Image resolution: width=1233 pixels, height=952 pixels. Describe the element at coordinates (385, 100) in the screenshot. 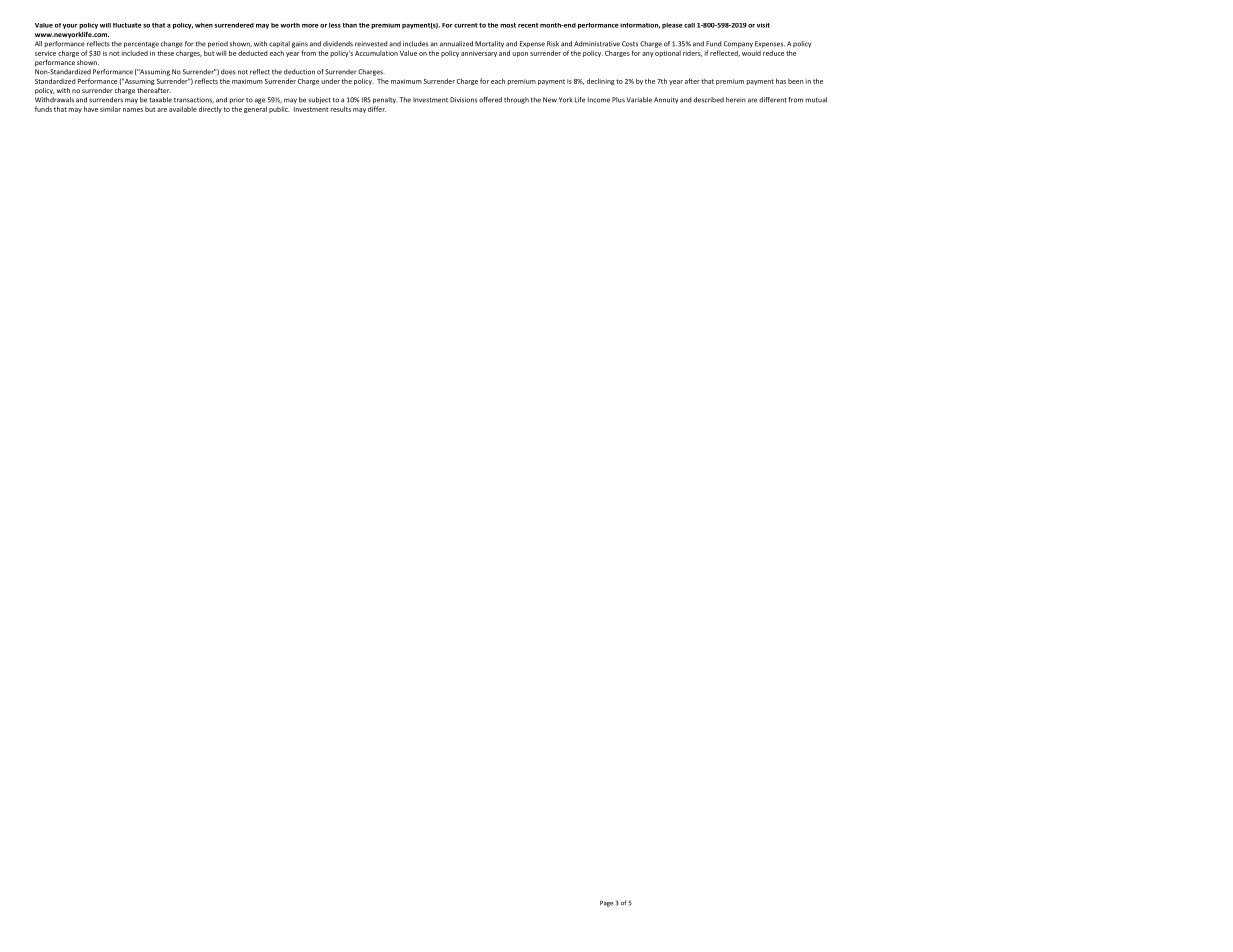

I see `penalty` at that location.
